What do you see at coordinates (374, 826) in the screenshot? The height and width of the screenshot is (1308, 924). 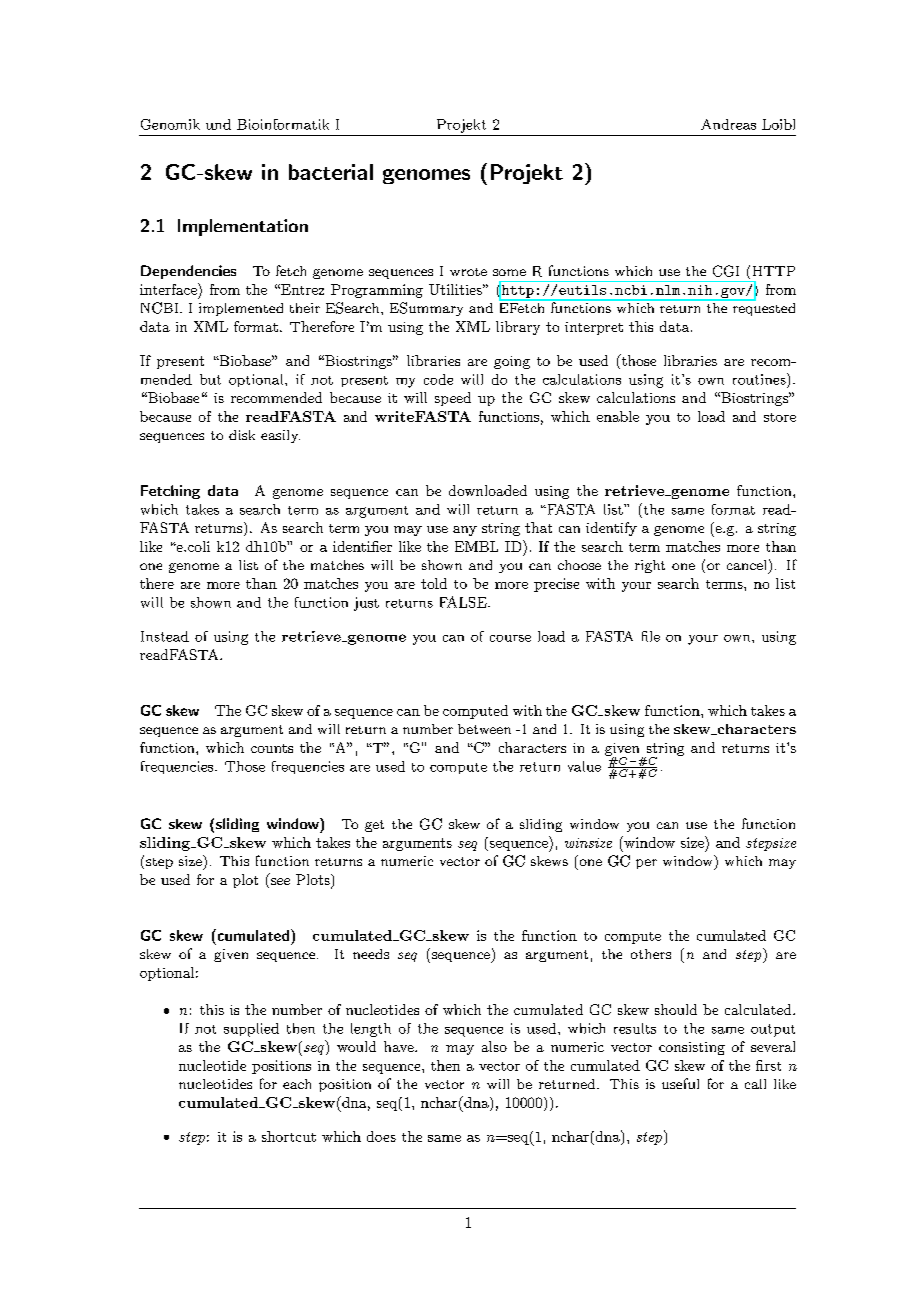 I see `get` at bounding box center [374, 826].
